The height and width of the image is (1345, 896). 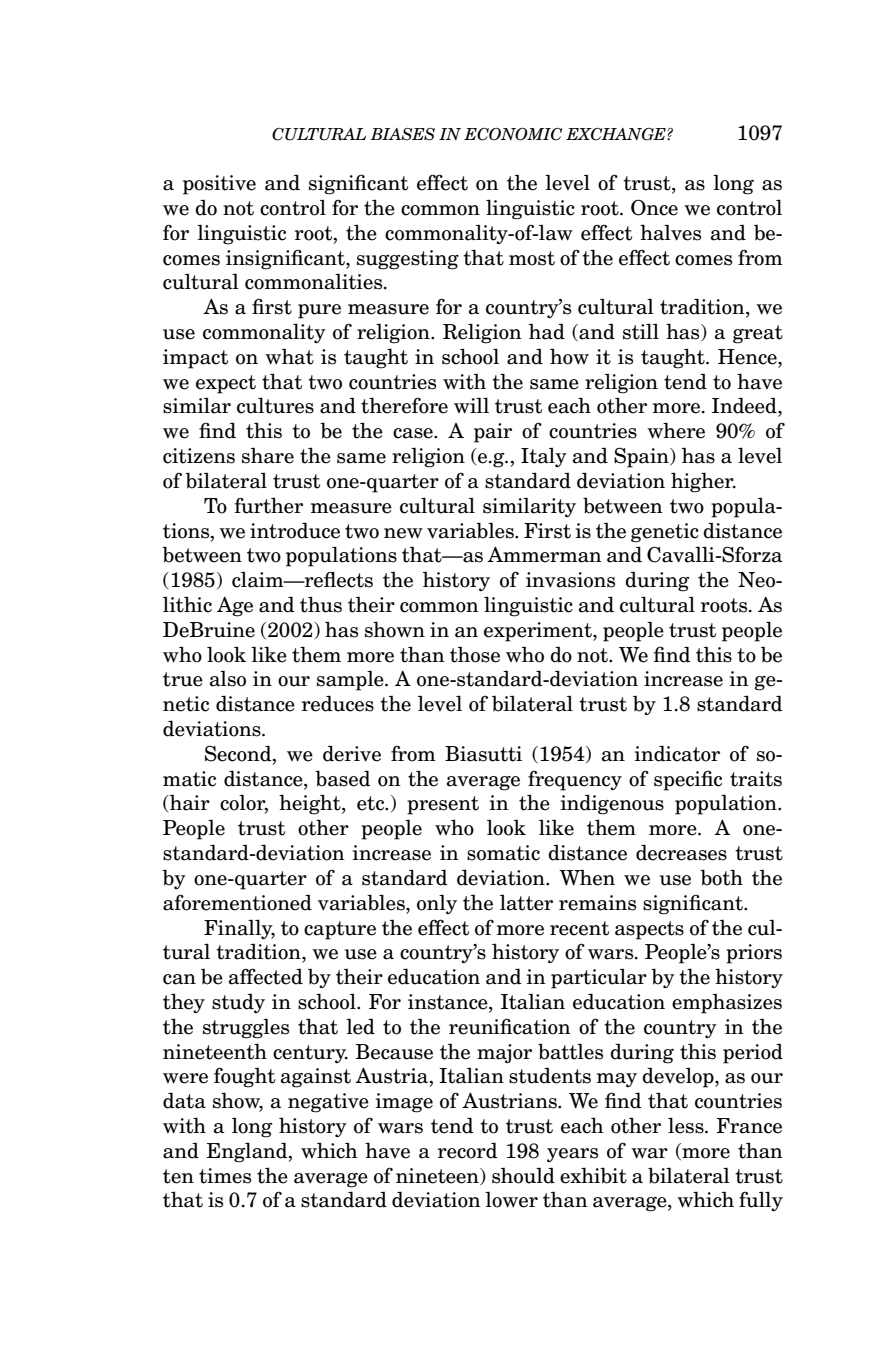 I want to click on Once, so click(x=654, y=207).
